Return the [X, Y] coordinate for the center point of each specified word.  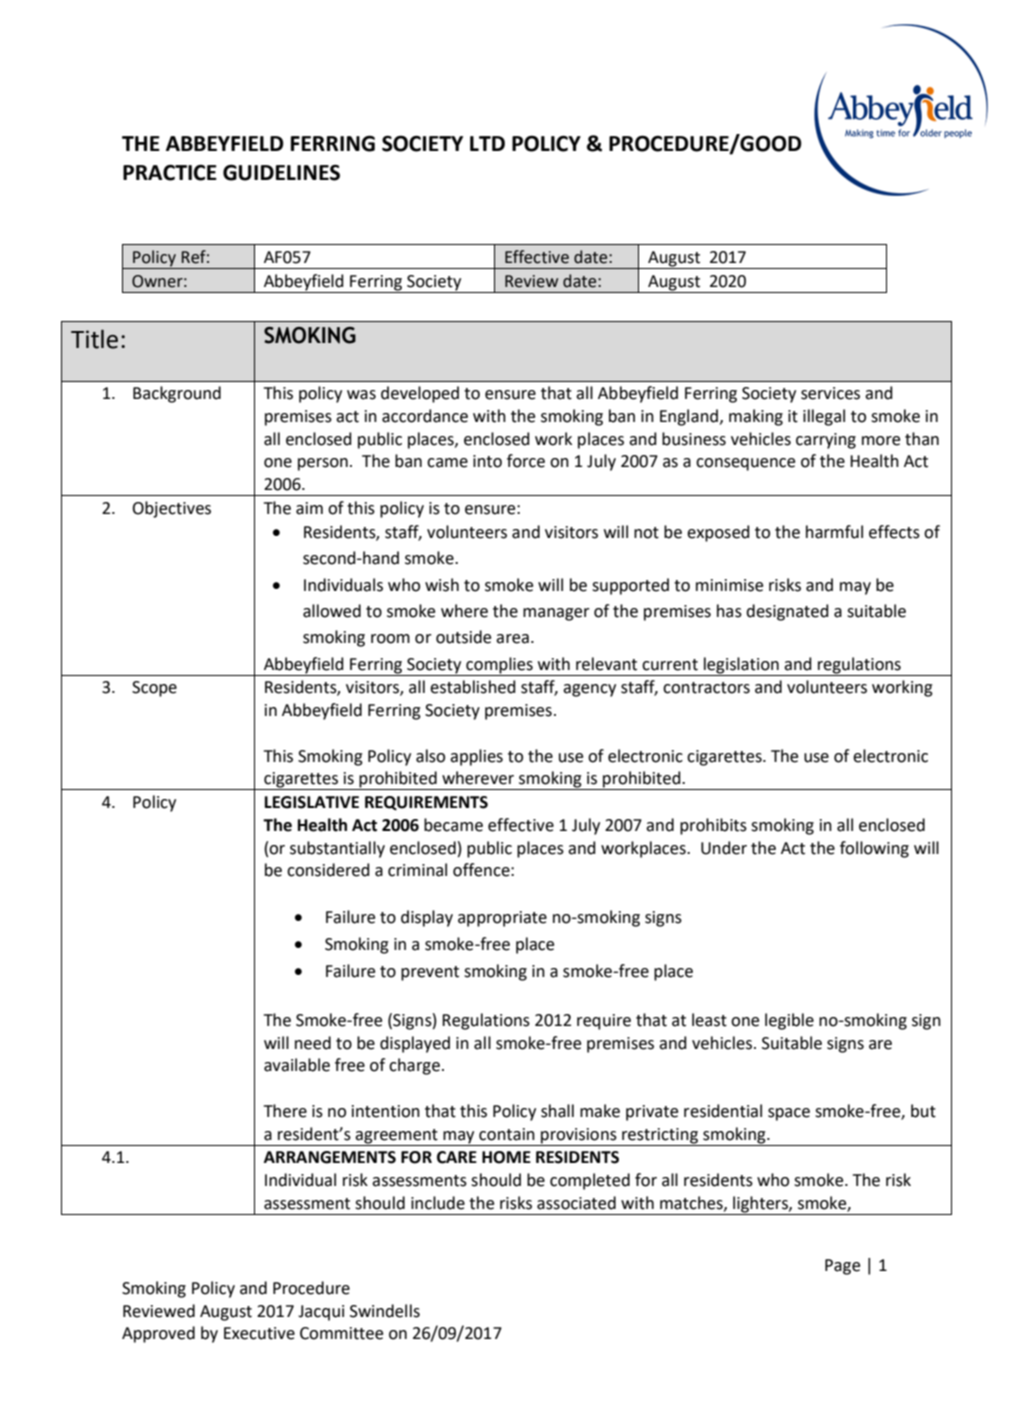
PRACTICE [170, 172]
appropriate [502, 919]
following [874, 849]
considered [328, 870]
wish [442, 585]
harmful [834, 532]
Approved [158, 1334]
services [830, 393]
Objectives [171, 509]
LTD [487, 143]
